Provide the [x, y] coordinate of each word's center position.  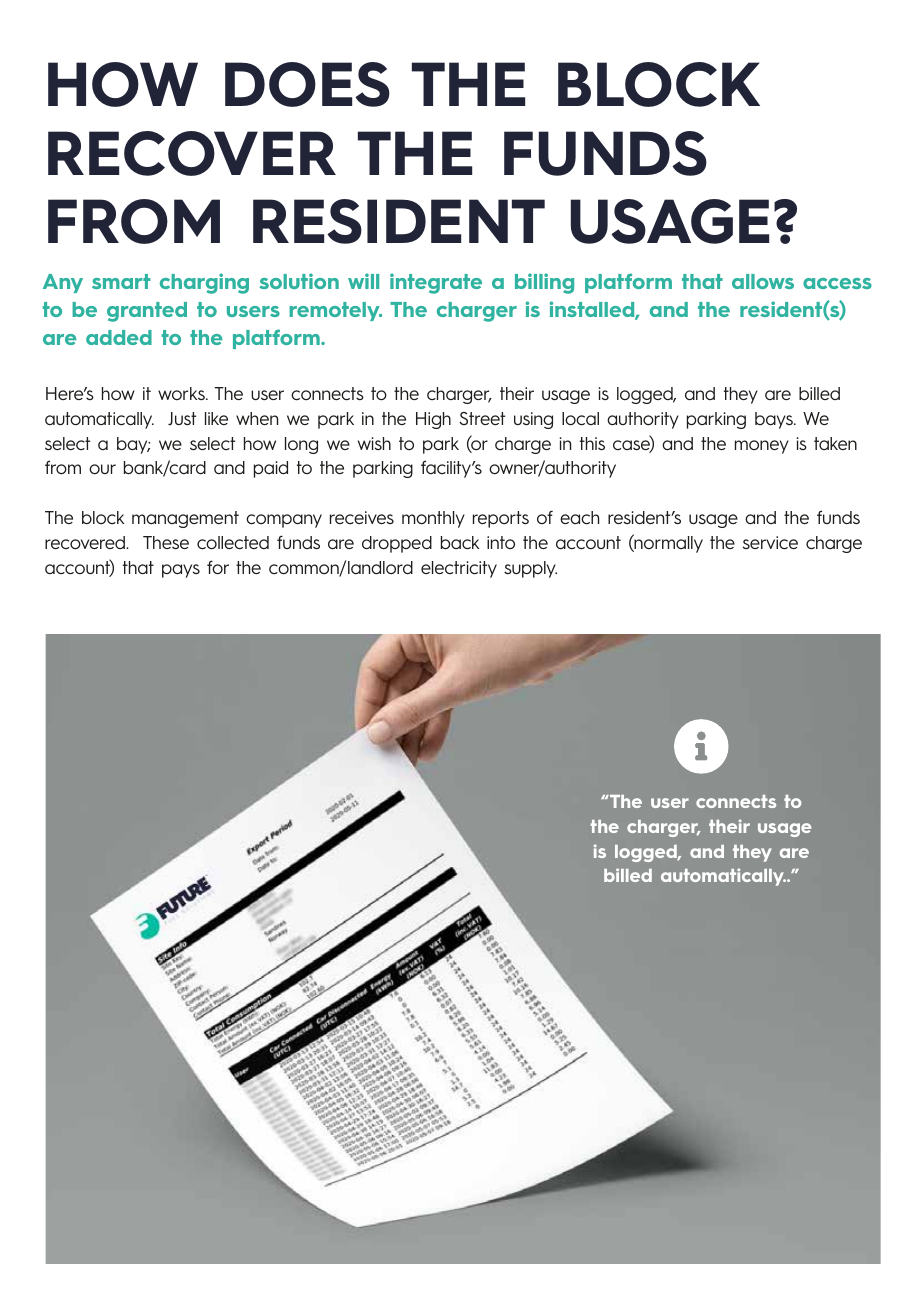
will [363, 281]
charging [204, 283]
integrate [436, 283]
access [837, 283]
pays [181, 571]
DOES [307, 84]
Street [482, 418]
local [580, 419]
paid [271, 469]
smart [121, 281]
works [182, 393]
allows [763, 281]
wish [374, 443]
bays [775, 420]
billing [544, 283]
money [762, 447]
